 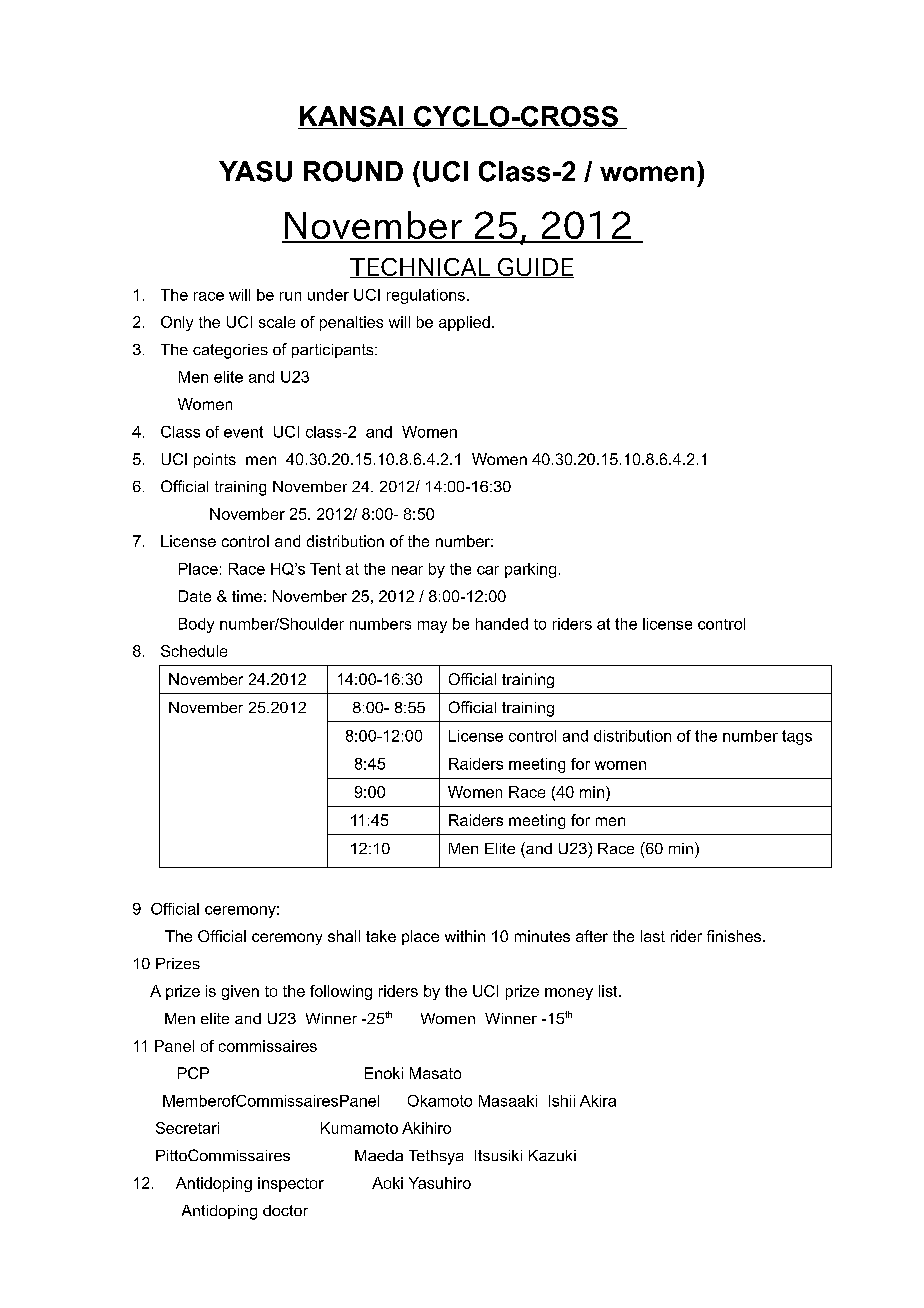 I want to click on Akira, so click(x=598, y=1101).
